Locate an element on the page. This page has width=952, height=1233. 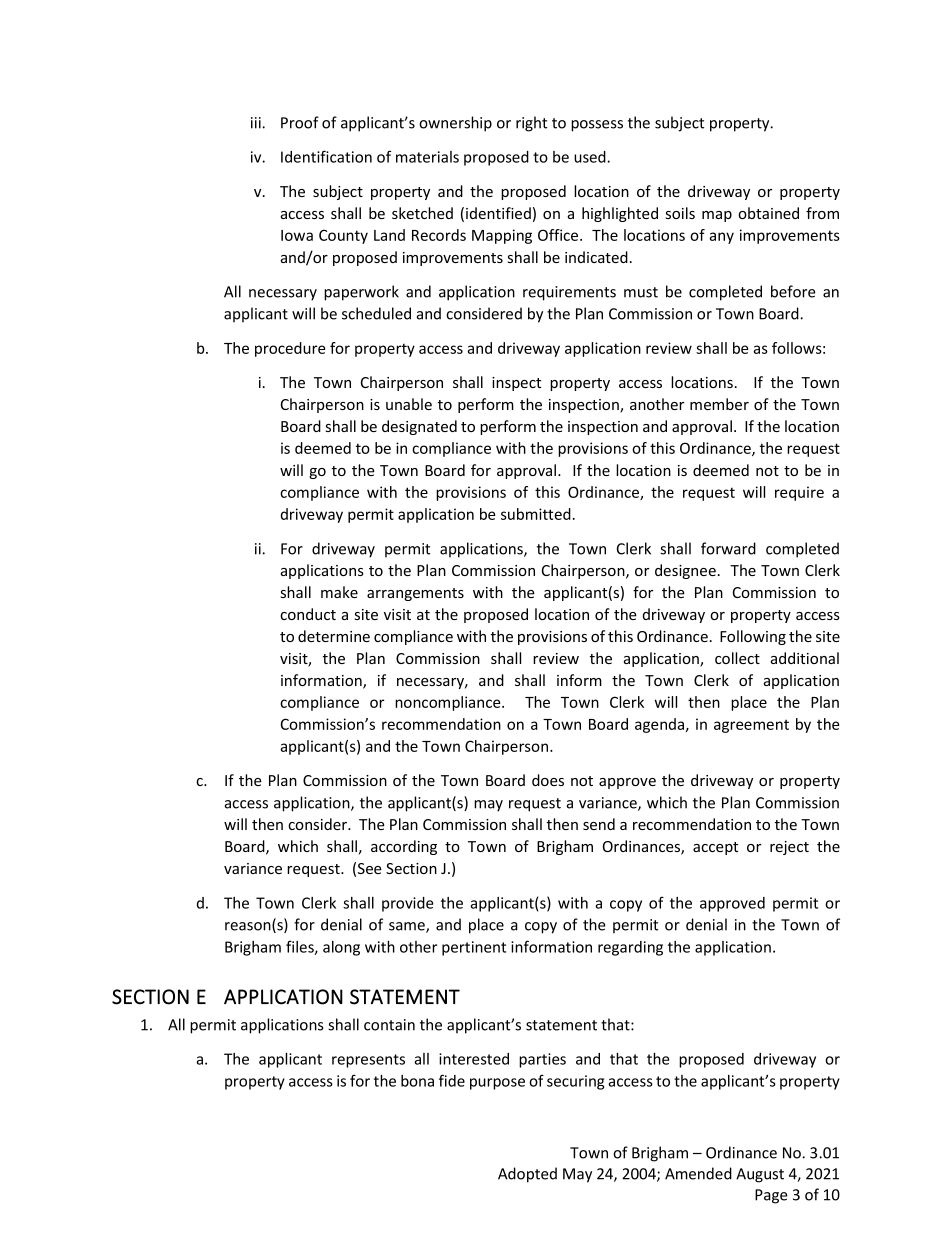
submitted is located at coordinates (536, 514).
